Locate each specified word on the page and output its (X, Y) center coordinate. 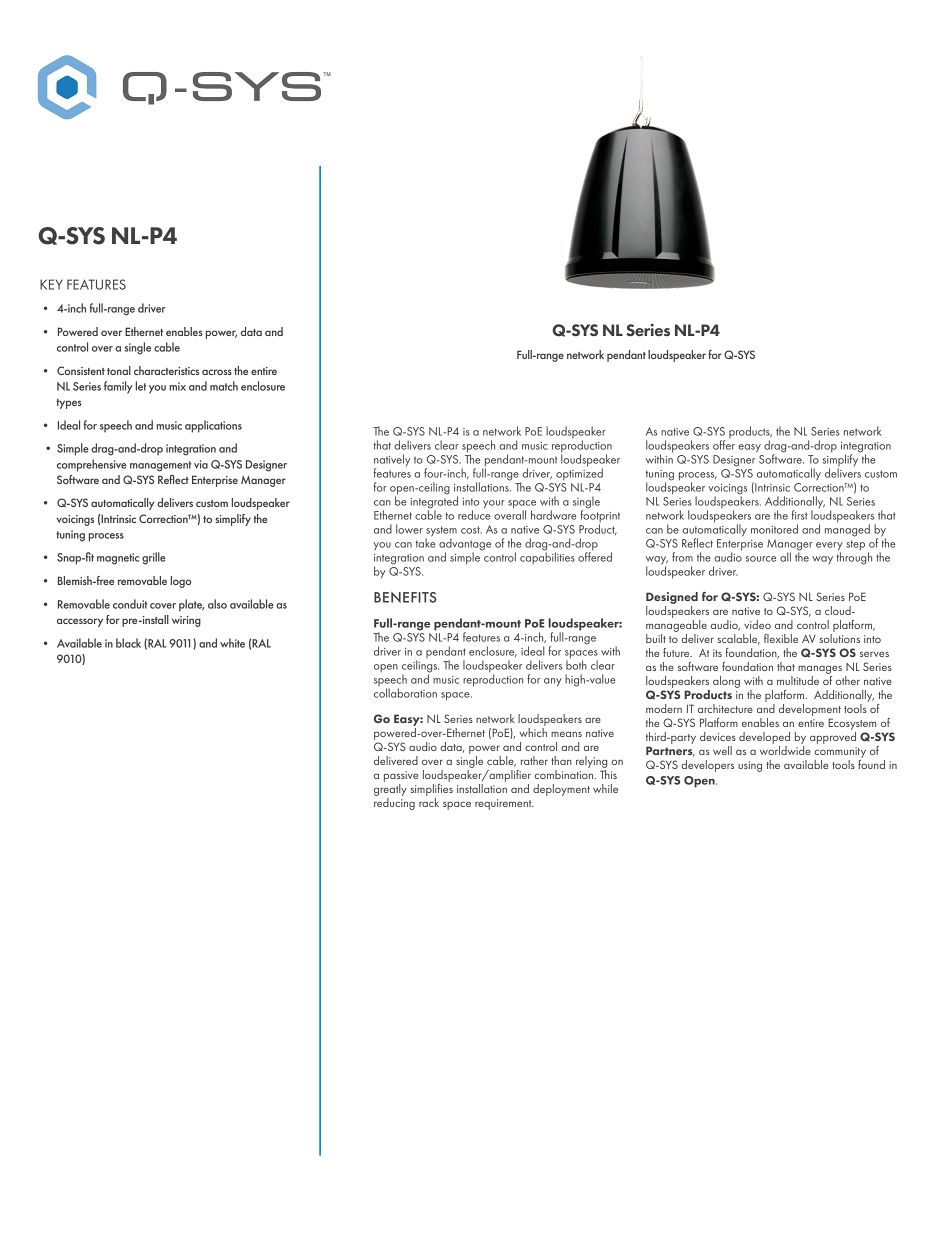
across (217, 372)
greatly (390, 788)
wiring (186, 621)
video (757, 624)
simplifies (432, 788)
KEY (51, 284)
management (160, 466)
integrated (434, 502)
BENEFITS (405, 597)
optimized (579, 473)
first (800, 515)
